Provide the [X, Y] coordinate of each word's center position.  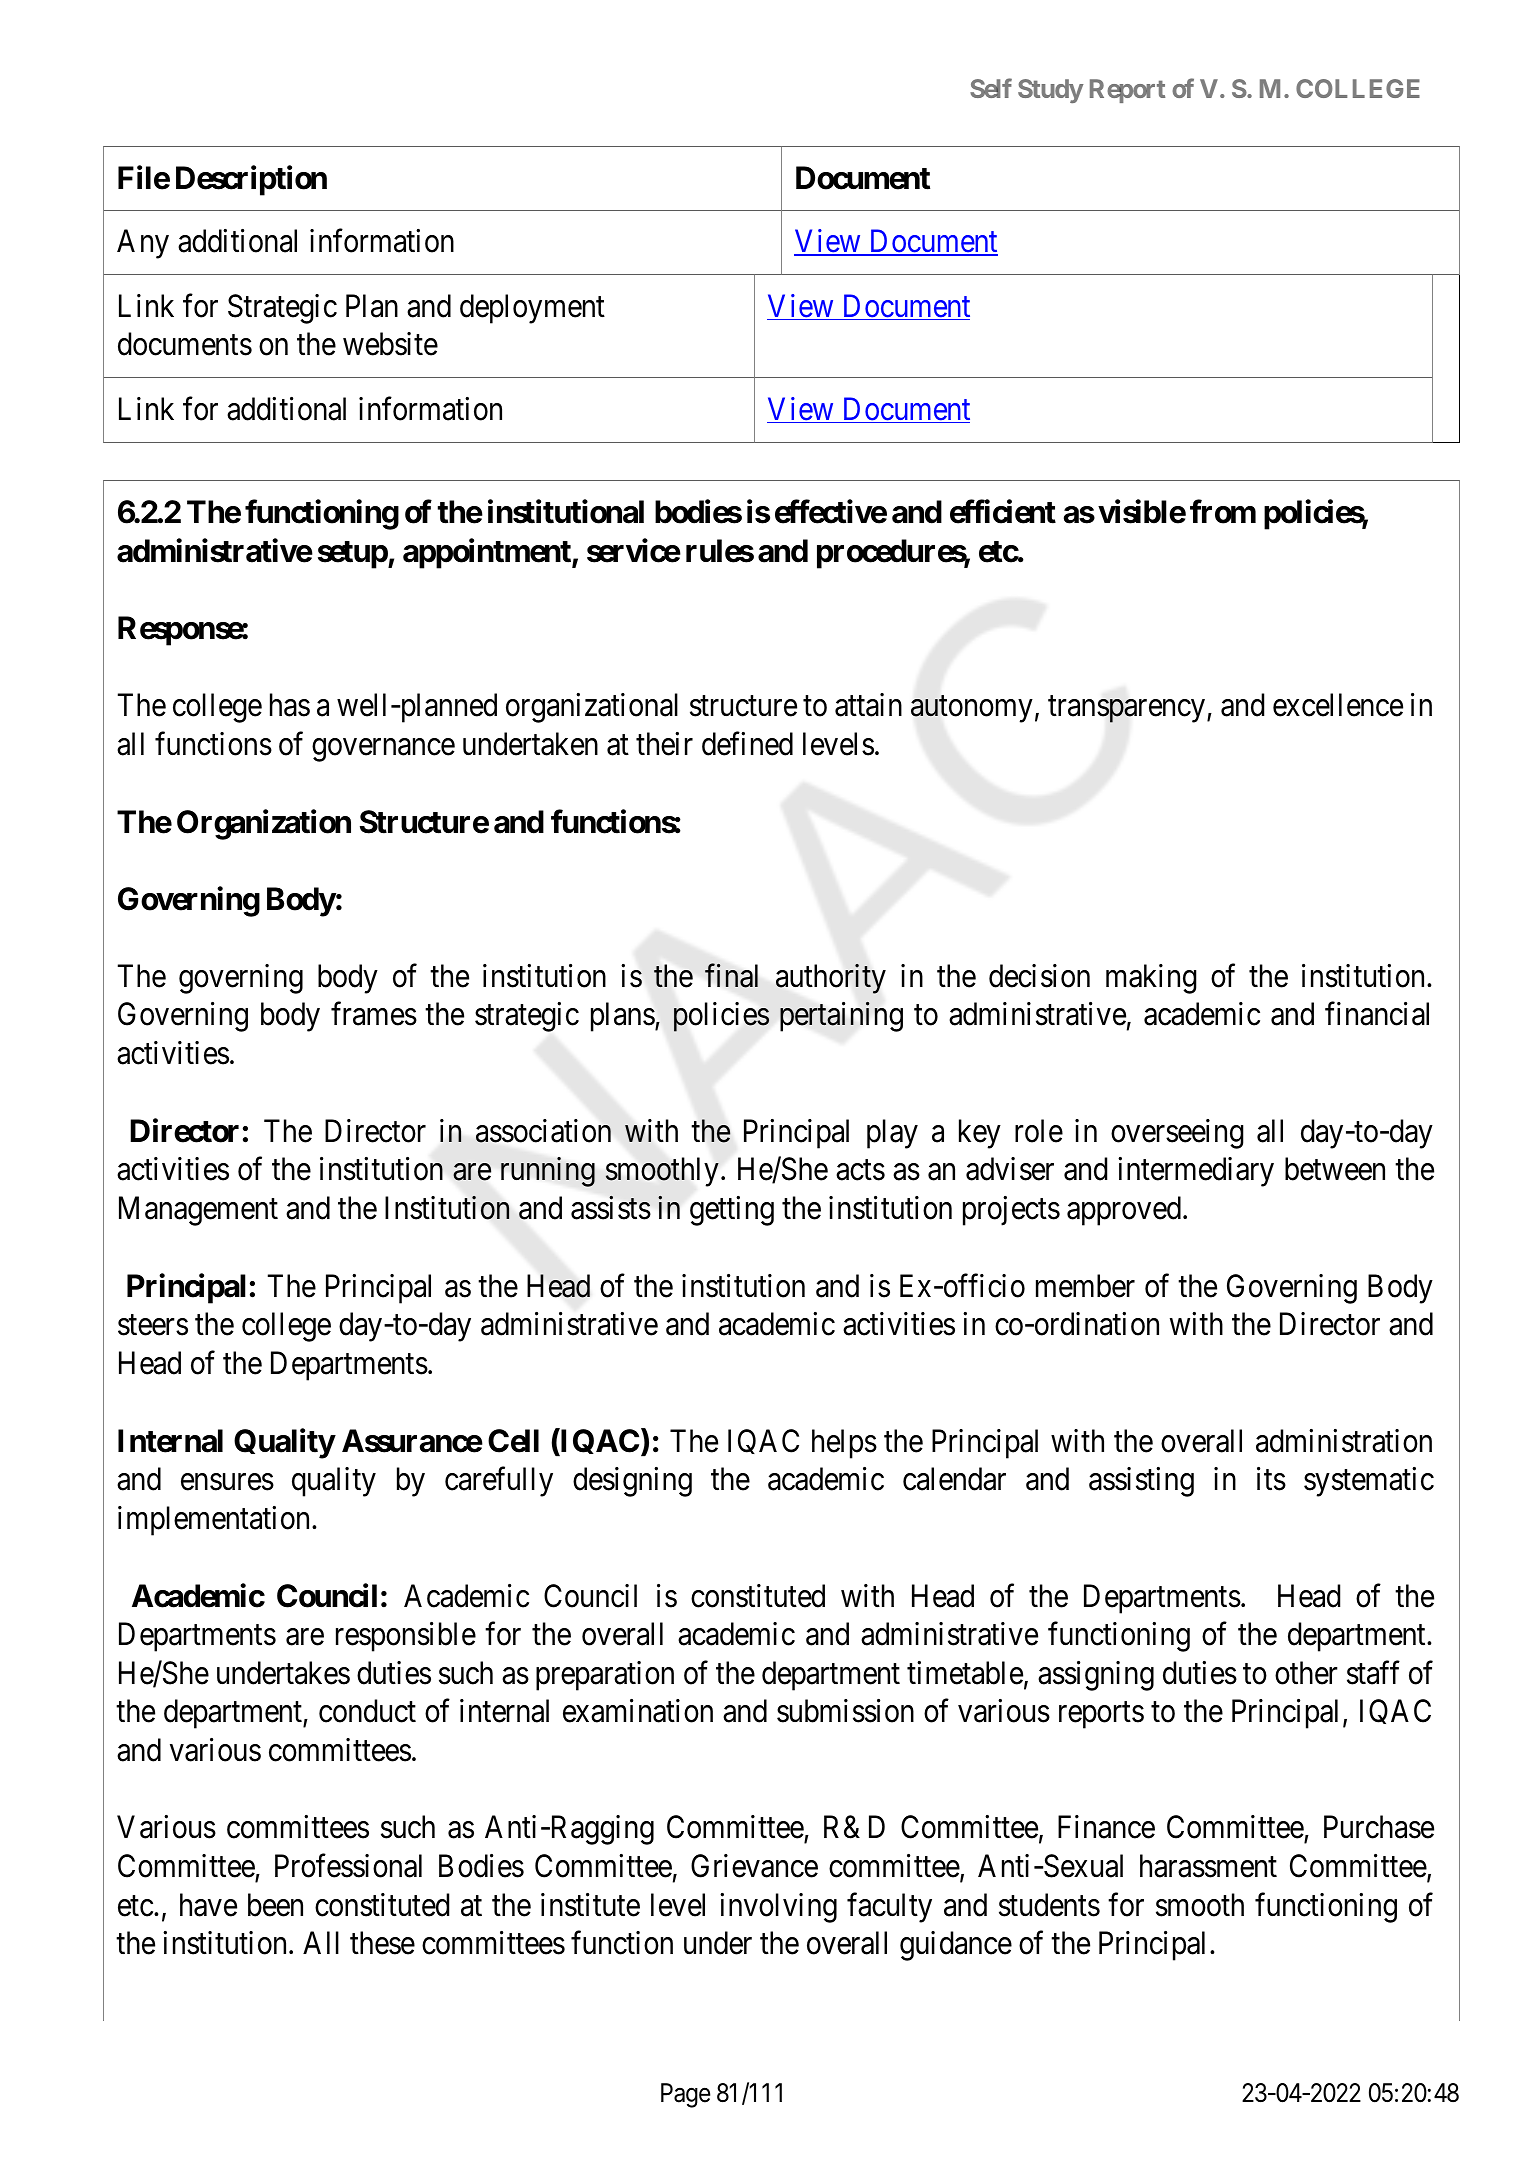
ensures [227, 1482]
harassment [1208, 1866]
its [1271, 1479]
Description [251, 180]
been [275, 1905]
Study [1051, 91]
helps [844, 1444]
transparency [1128, 709]
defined [747, 744]
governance [383, 750]
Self [991, 88]
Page [685, 2095]
